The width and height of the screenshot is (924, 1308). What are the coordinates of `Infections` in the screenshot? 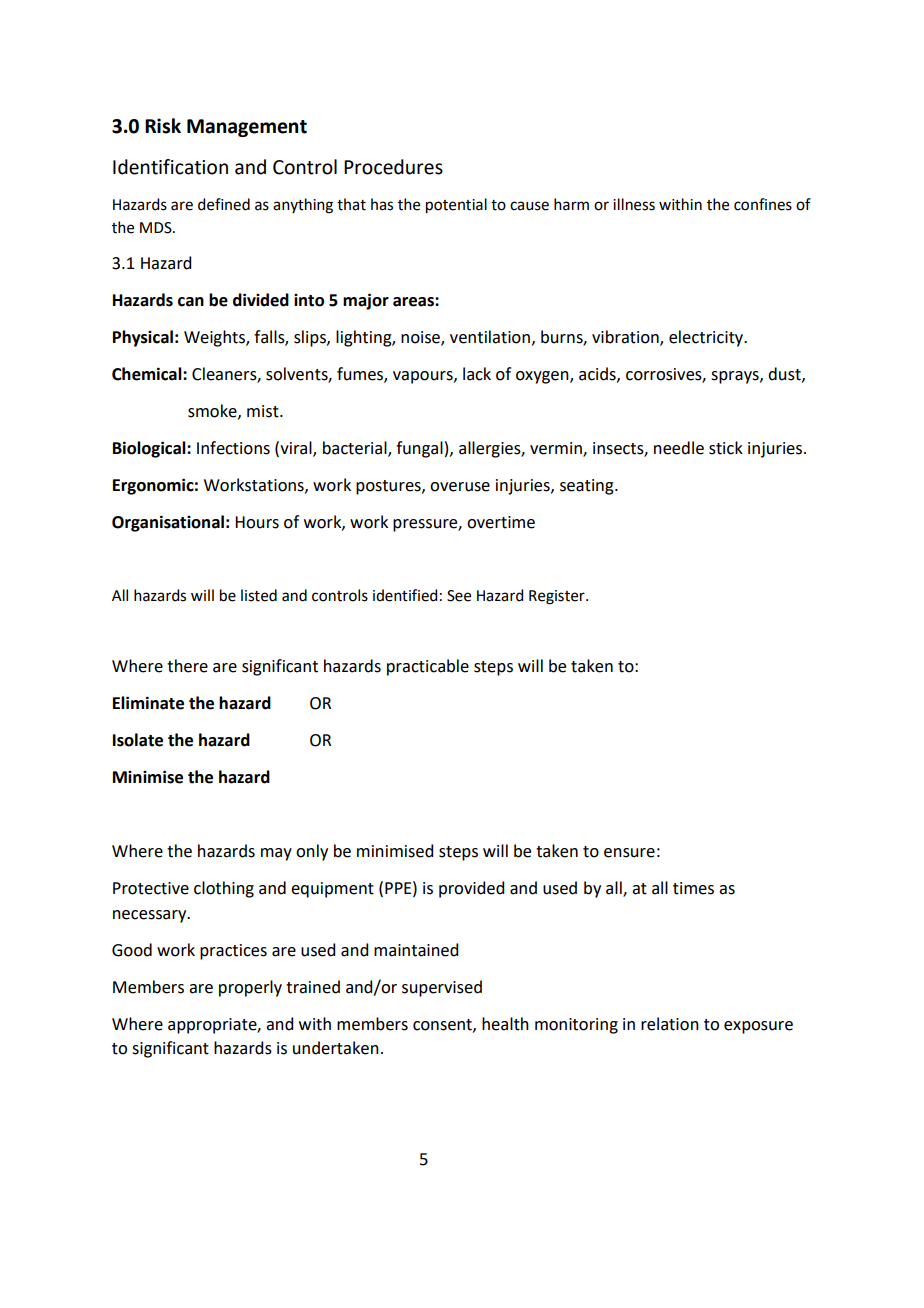 It's located at (233, 448).
